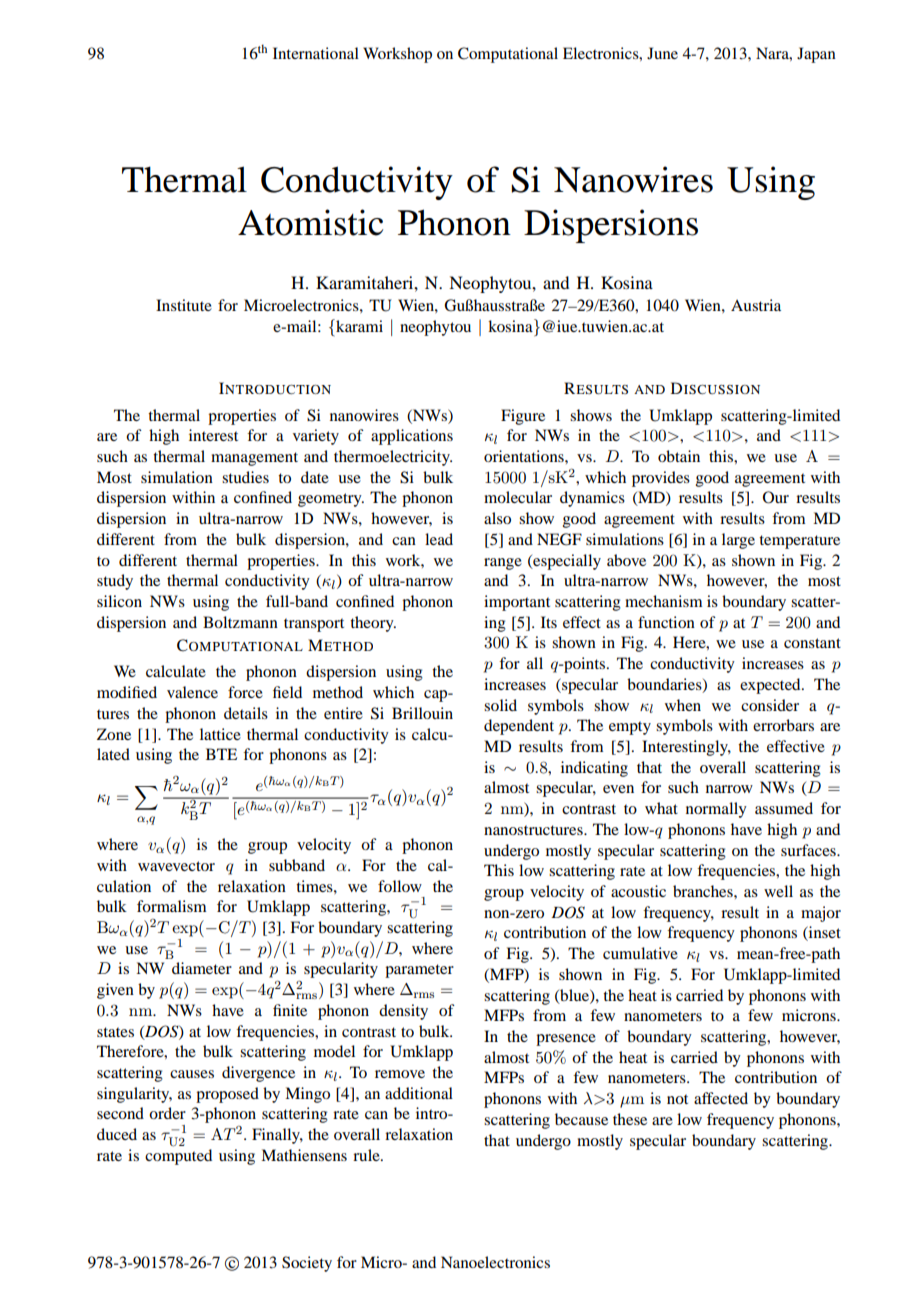 The width and height of the image is (924, 1308). What do you see at coordinates (221, 754) in the image?
I see `BTE` at bounding box center [221, 754].
